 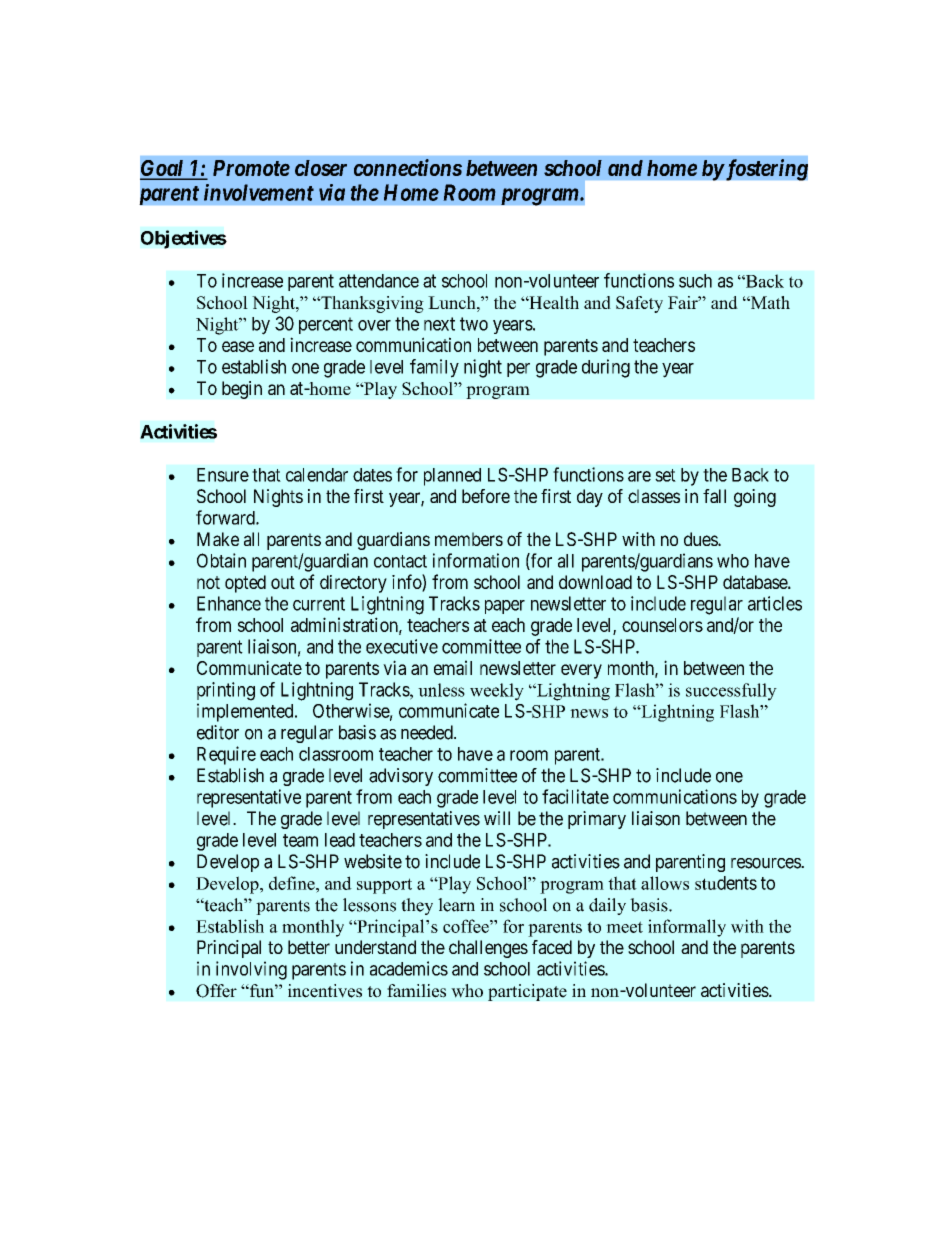 I want to click on Ensure, so click(x=223, y=475).
